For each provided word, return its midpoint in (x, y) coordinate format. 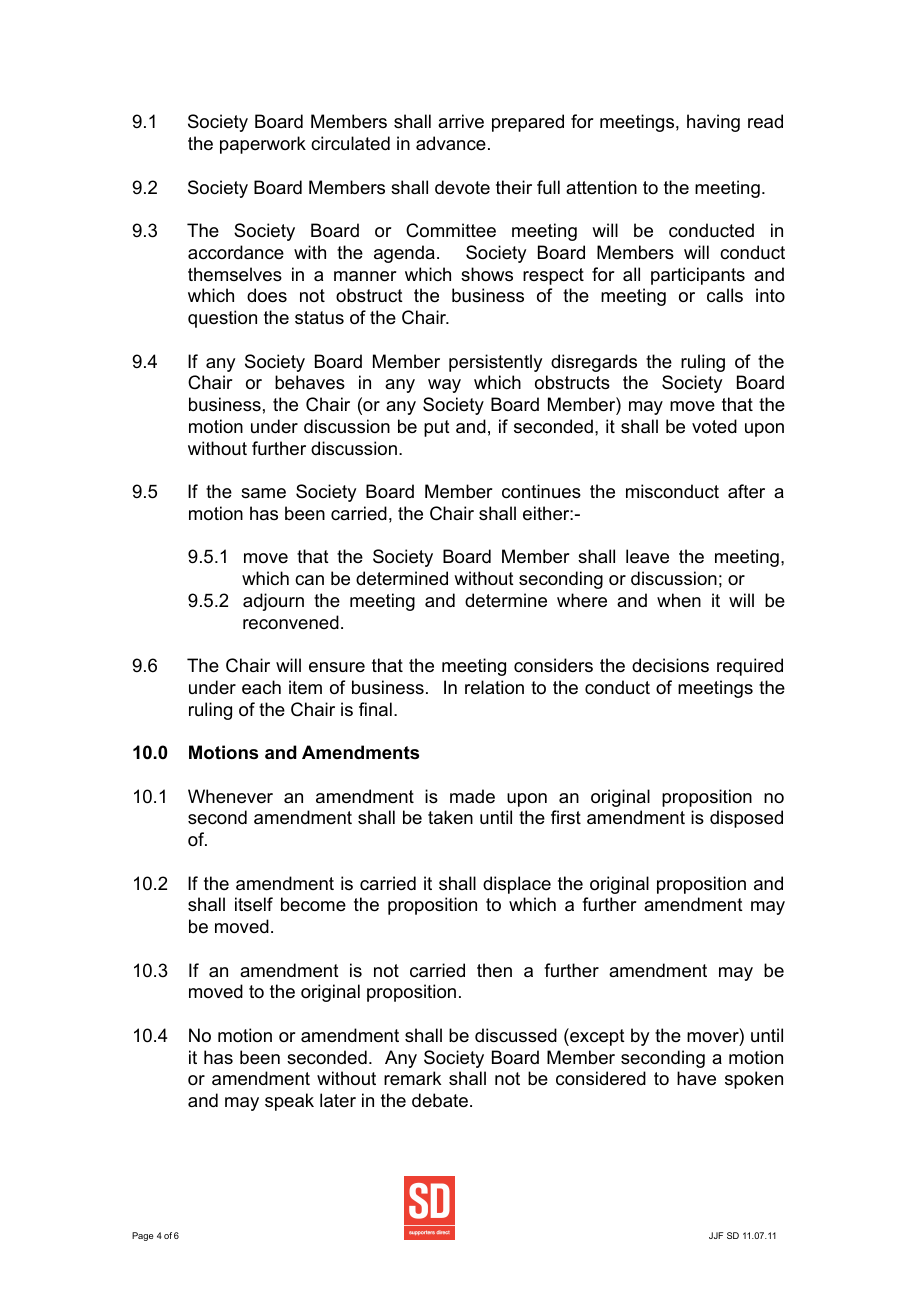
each (261, 687)
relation (494, 687)
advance (451, 143)
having (713, 123)
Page (143, 1236)
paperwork (263, 145)
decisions (670, 665)
